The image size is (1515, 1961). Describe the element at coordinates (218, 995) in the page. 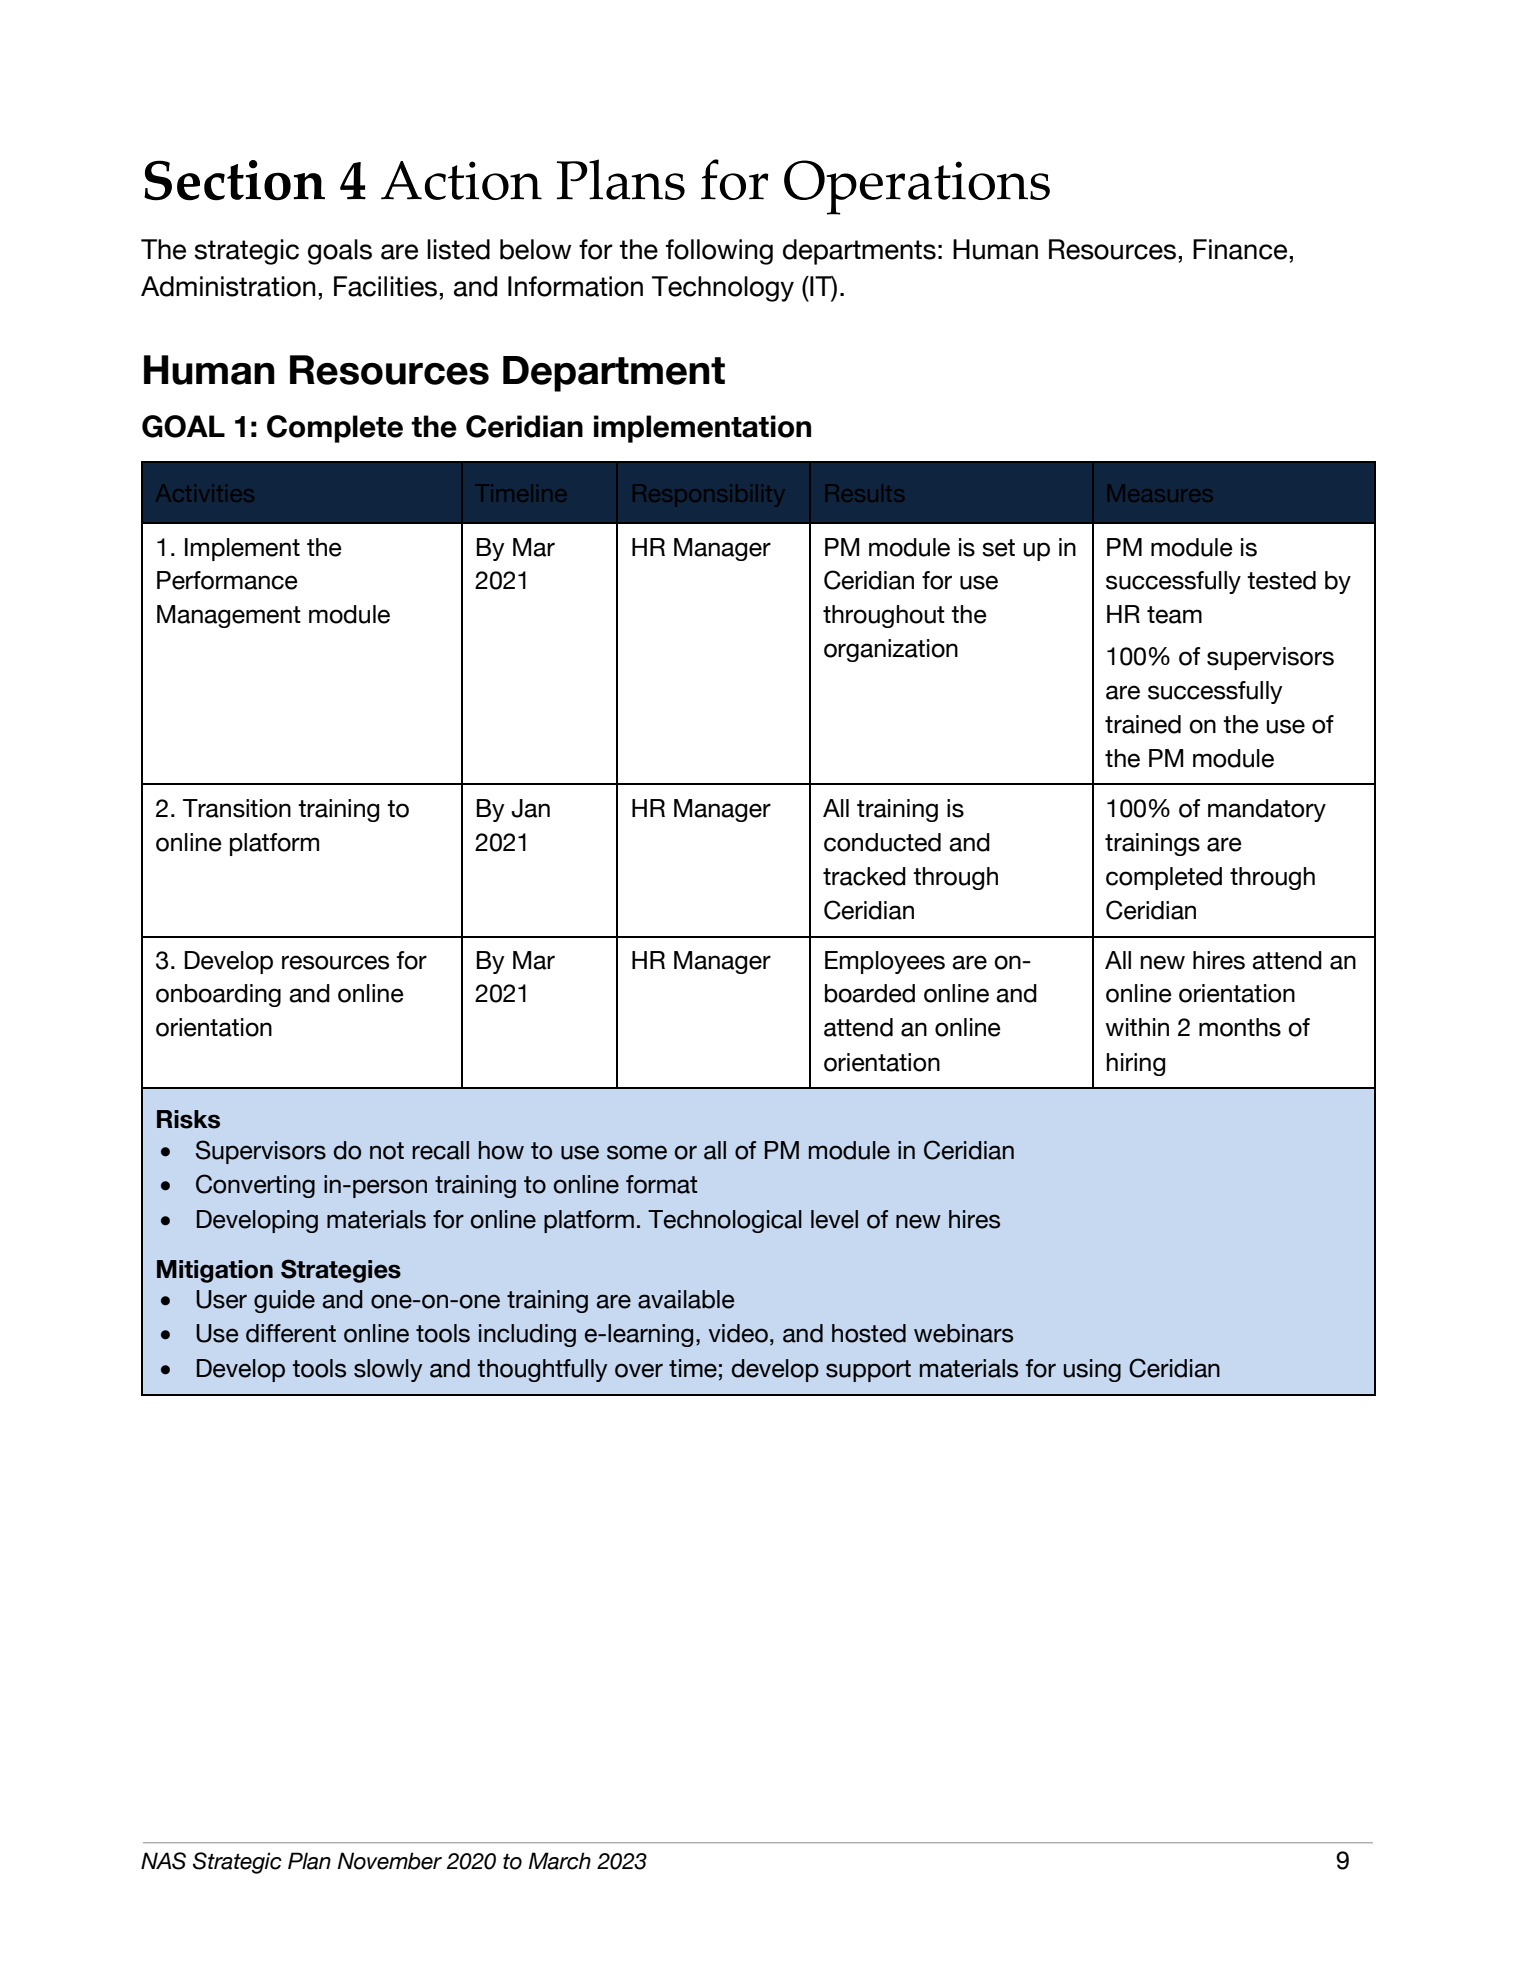

I see `onboarding` at that location.
